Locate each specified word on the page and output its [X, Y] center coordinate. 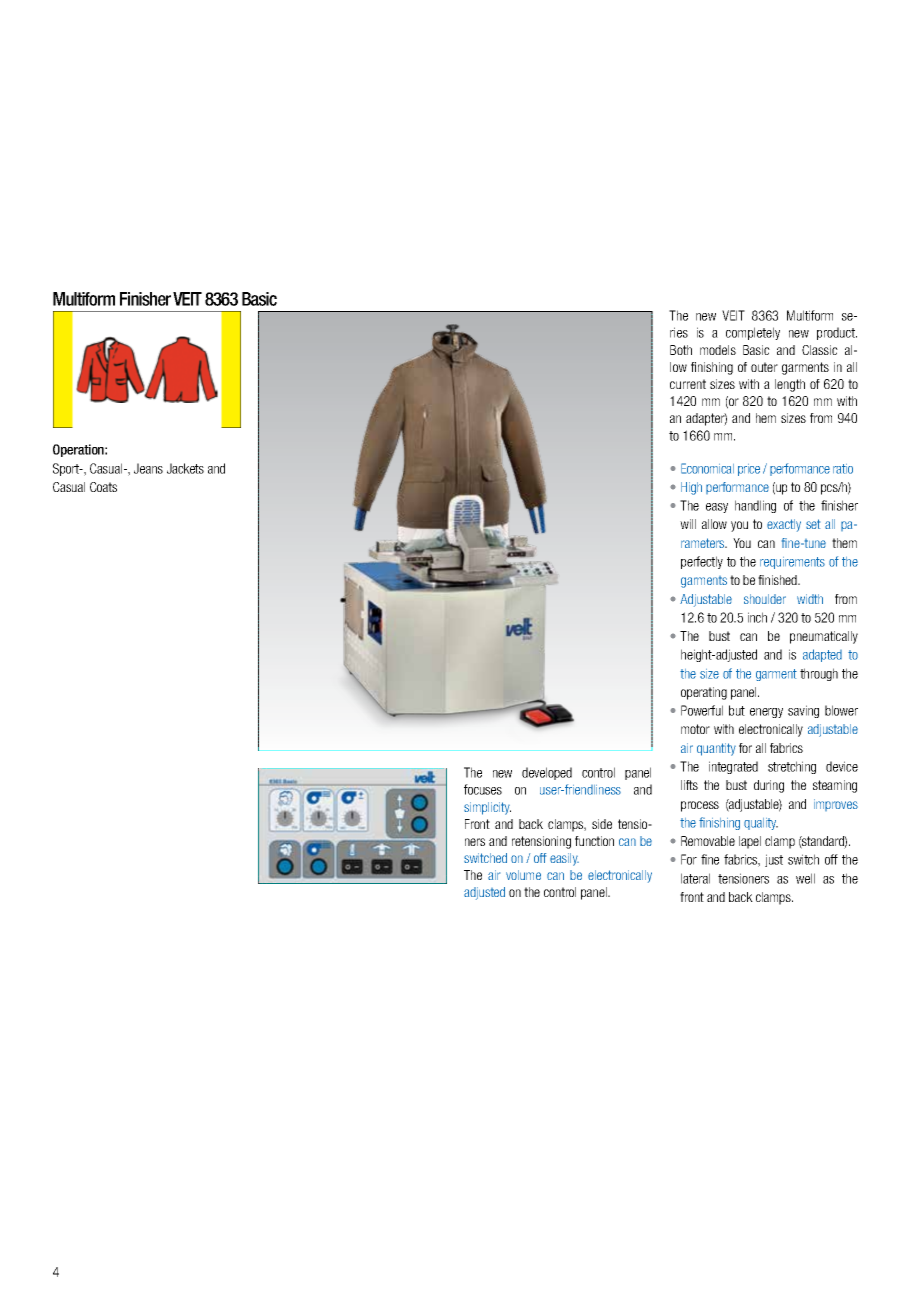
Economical [707, 468]
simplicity [487, 808]
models [718, 350]
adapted [822, 655]
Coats [103, 487]
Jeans [148, 468]
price [749, 470]
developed [547, 773]
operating [704, 693]
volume [523, 875]
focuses [483, 789]
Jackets [185, 468]
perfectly [702, 562]
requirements [792, 563]
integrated [733, 767]
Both [681, 350]
